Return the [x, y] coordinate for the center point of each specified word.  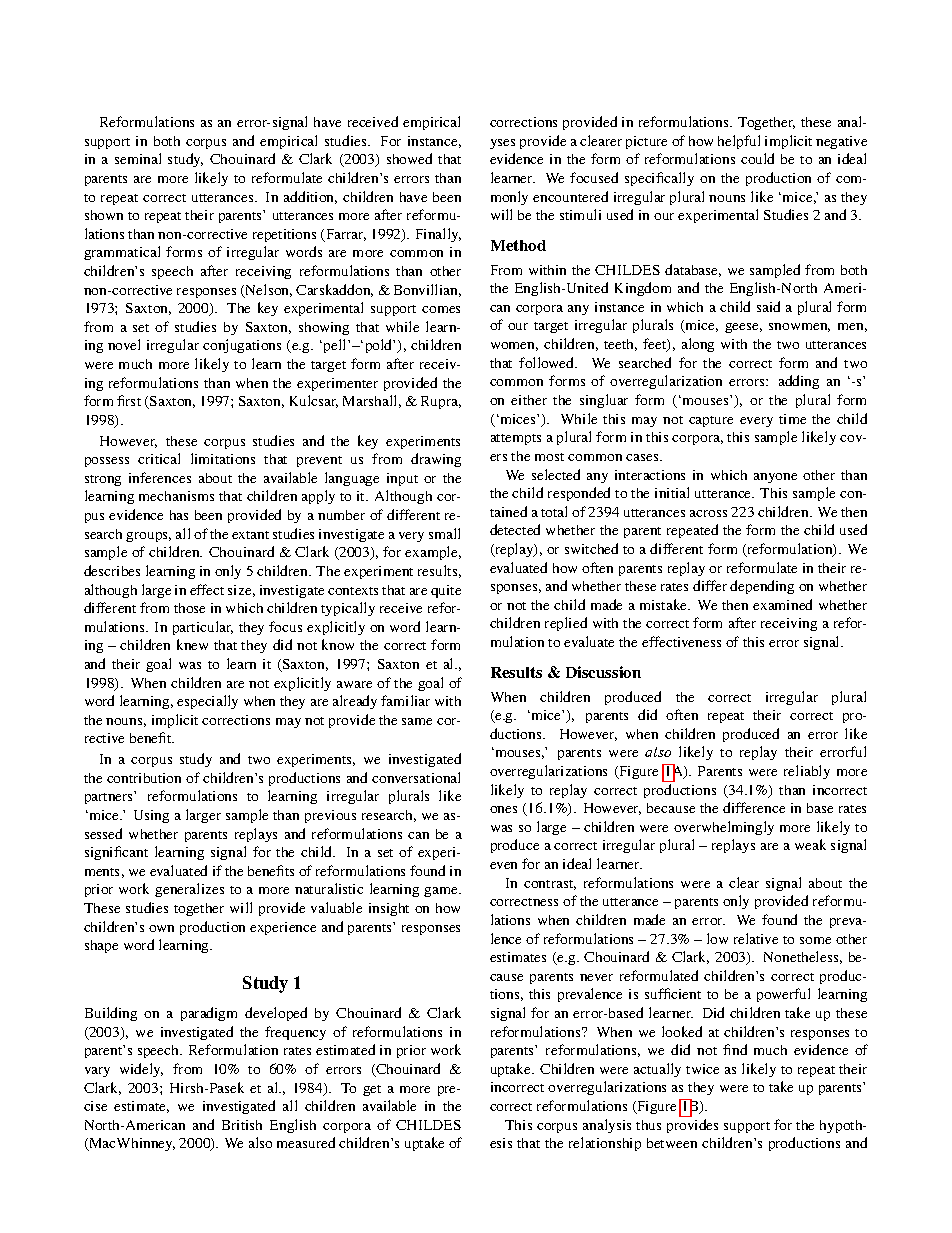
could [757, 158]
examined [782, 604]
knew [192, 644]
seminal [138, 158]
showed [409, 158]
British [242, 1125]
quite [446, 591]
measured [306, 1142]
